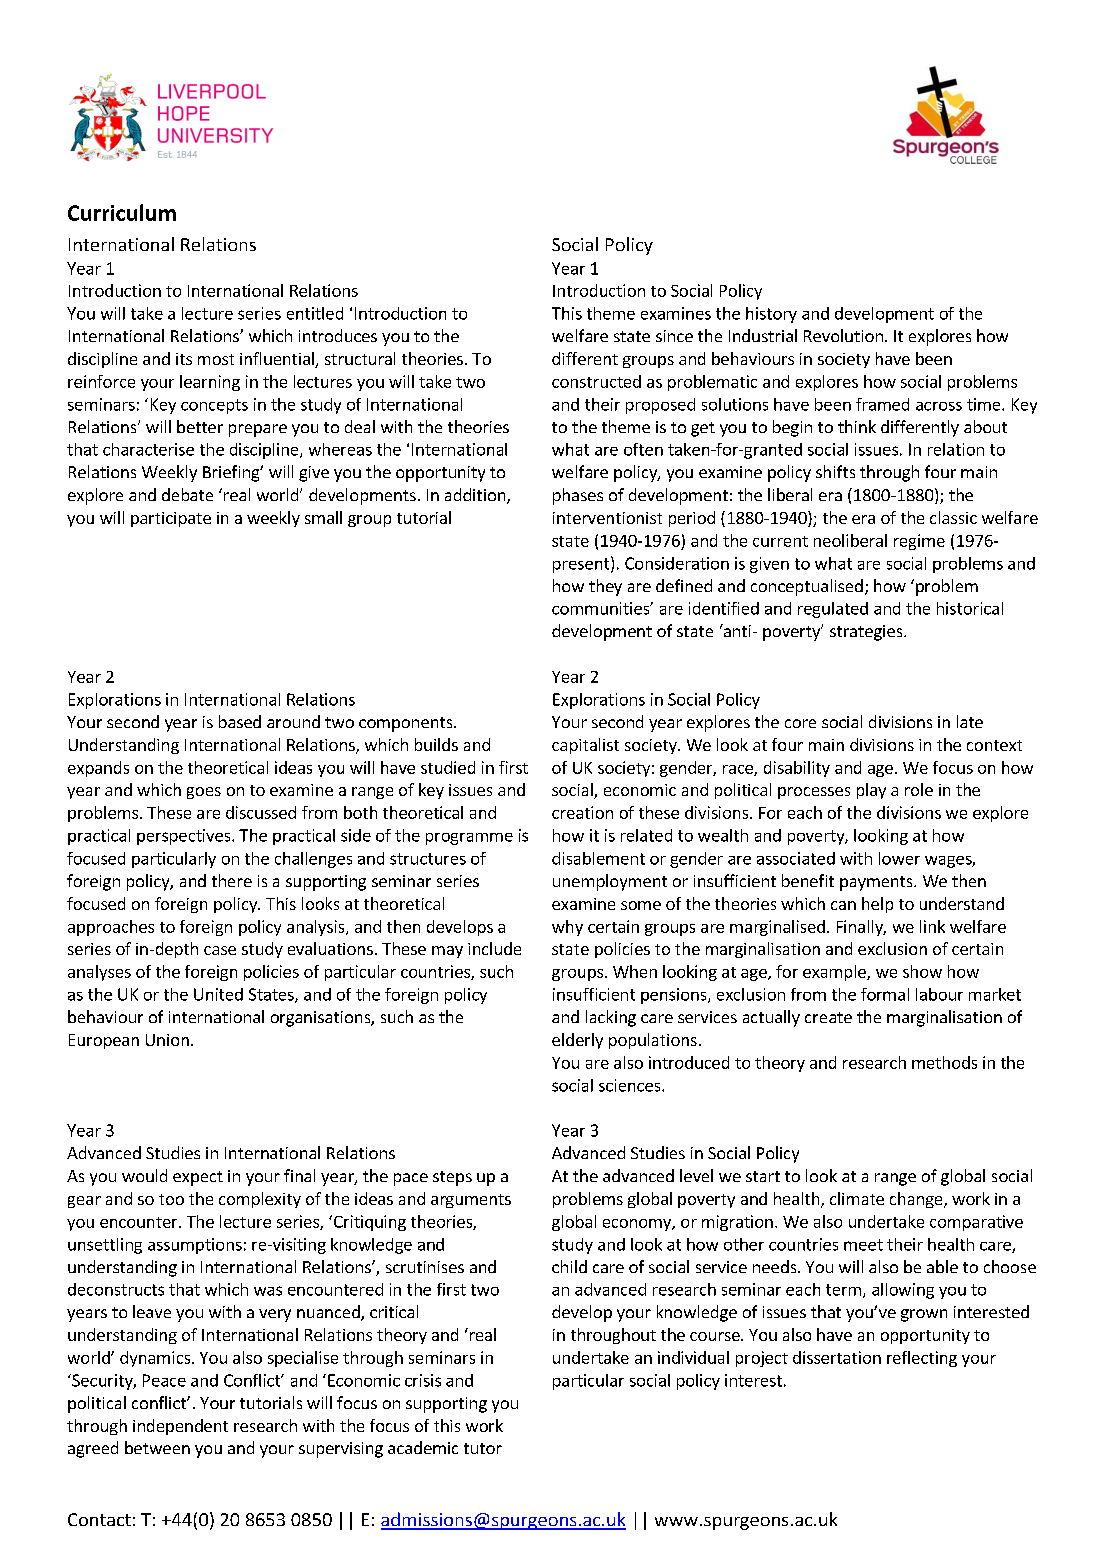 This image has width=1106, height=1565. Describe the element at coordinates (171, 519) in the image. I see `participate` at that location.
